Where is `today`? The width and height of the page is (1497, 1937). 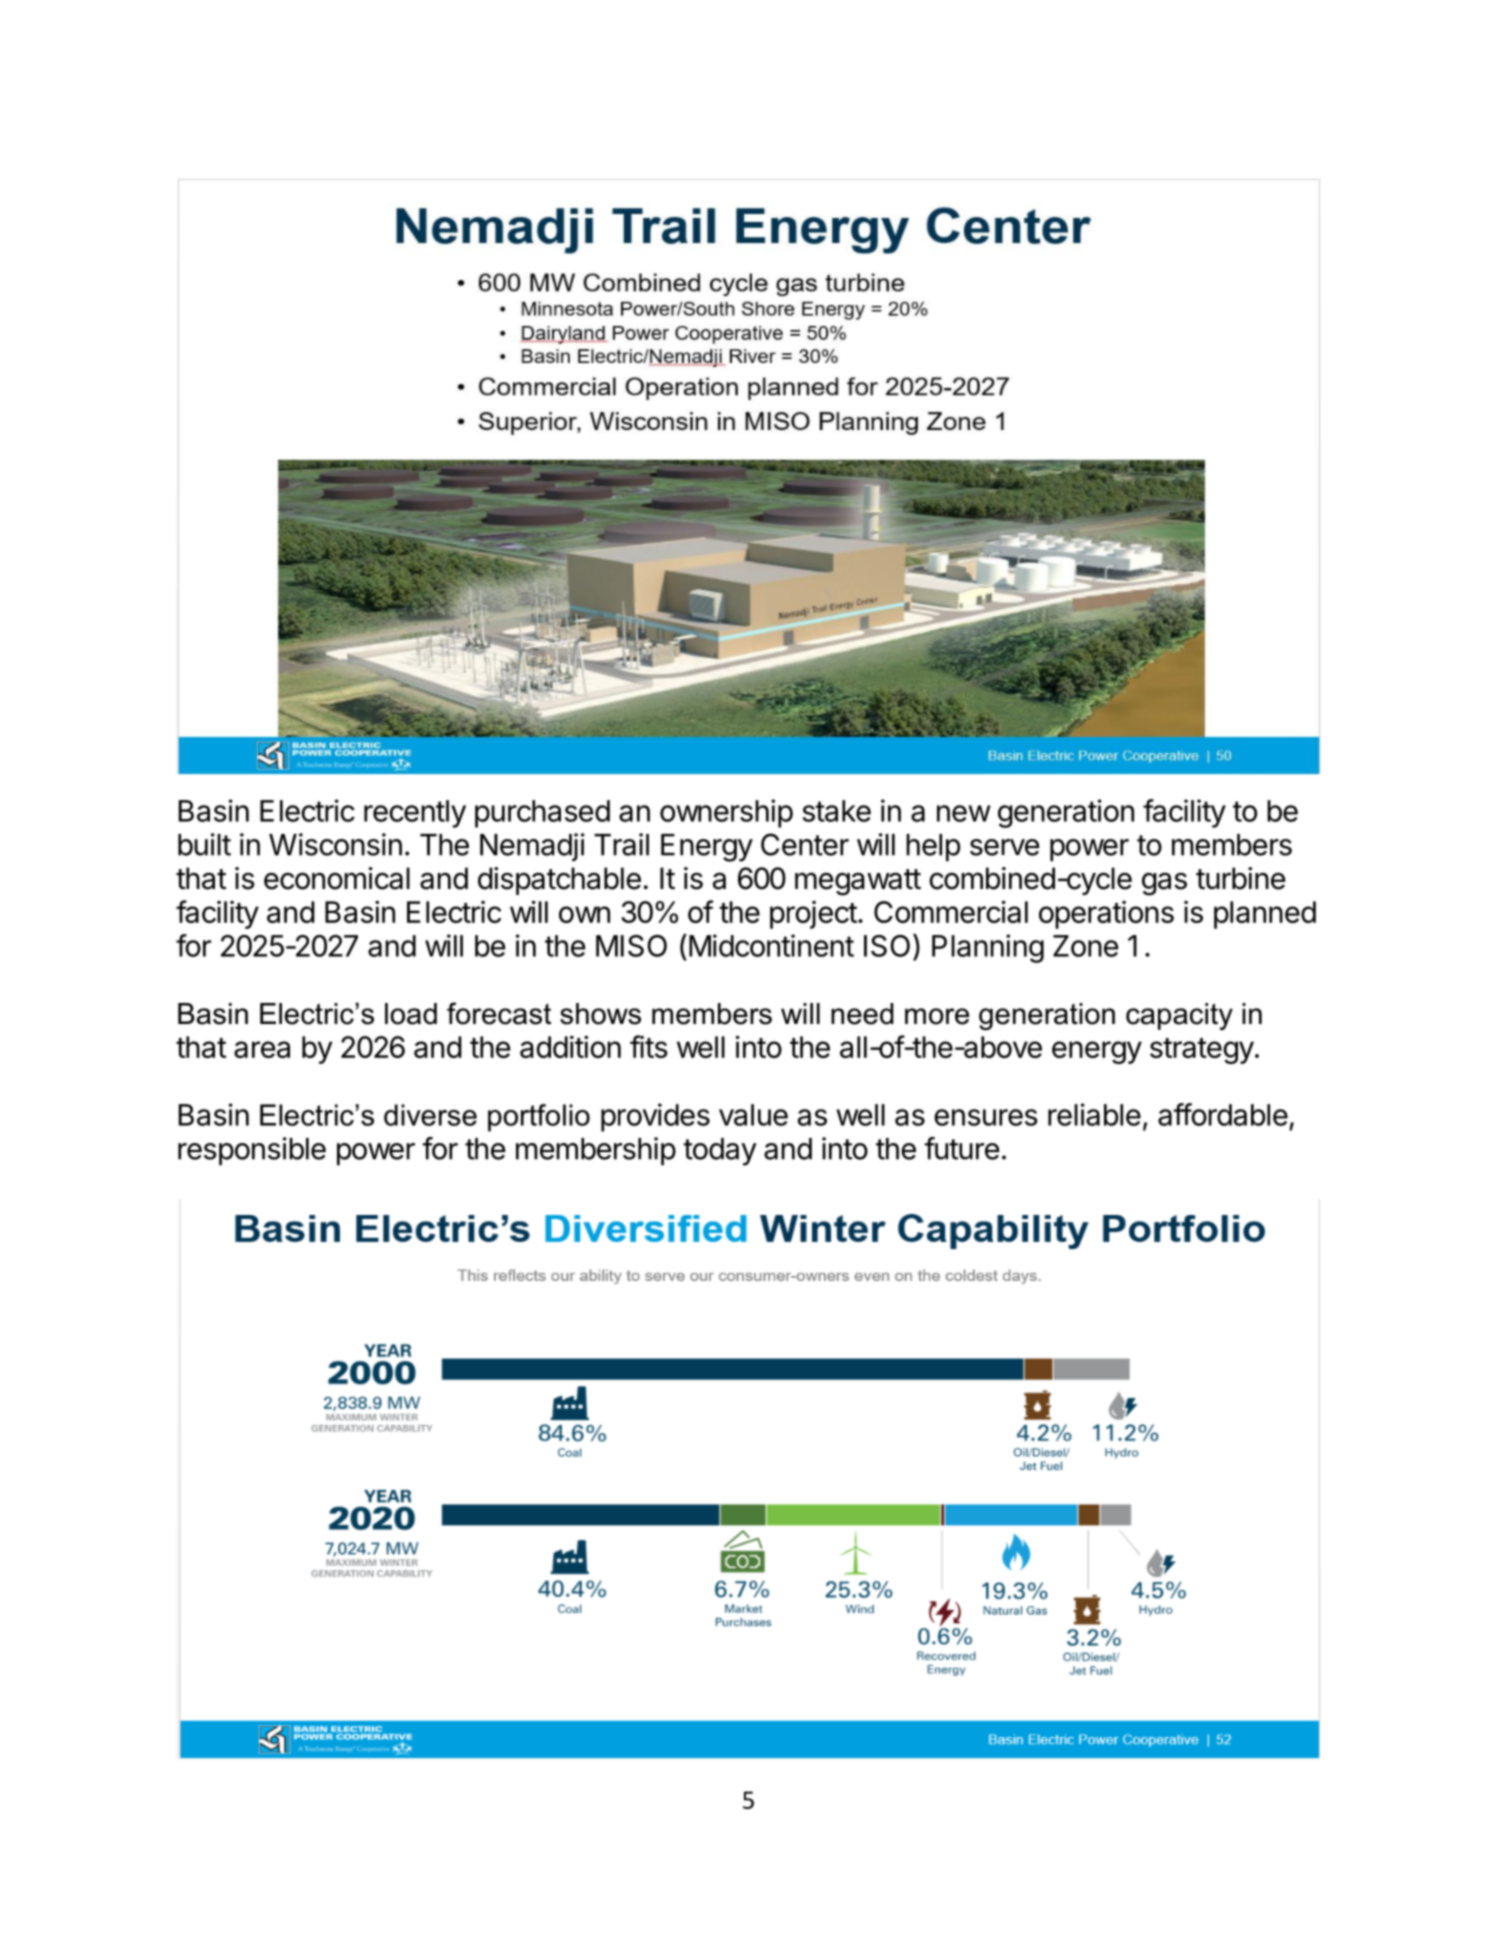
today is located at coordinates (720, 1152).
